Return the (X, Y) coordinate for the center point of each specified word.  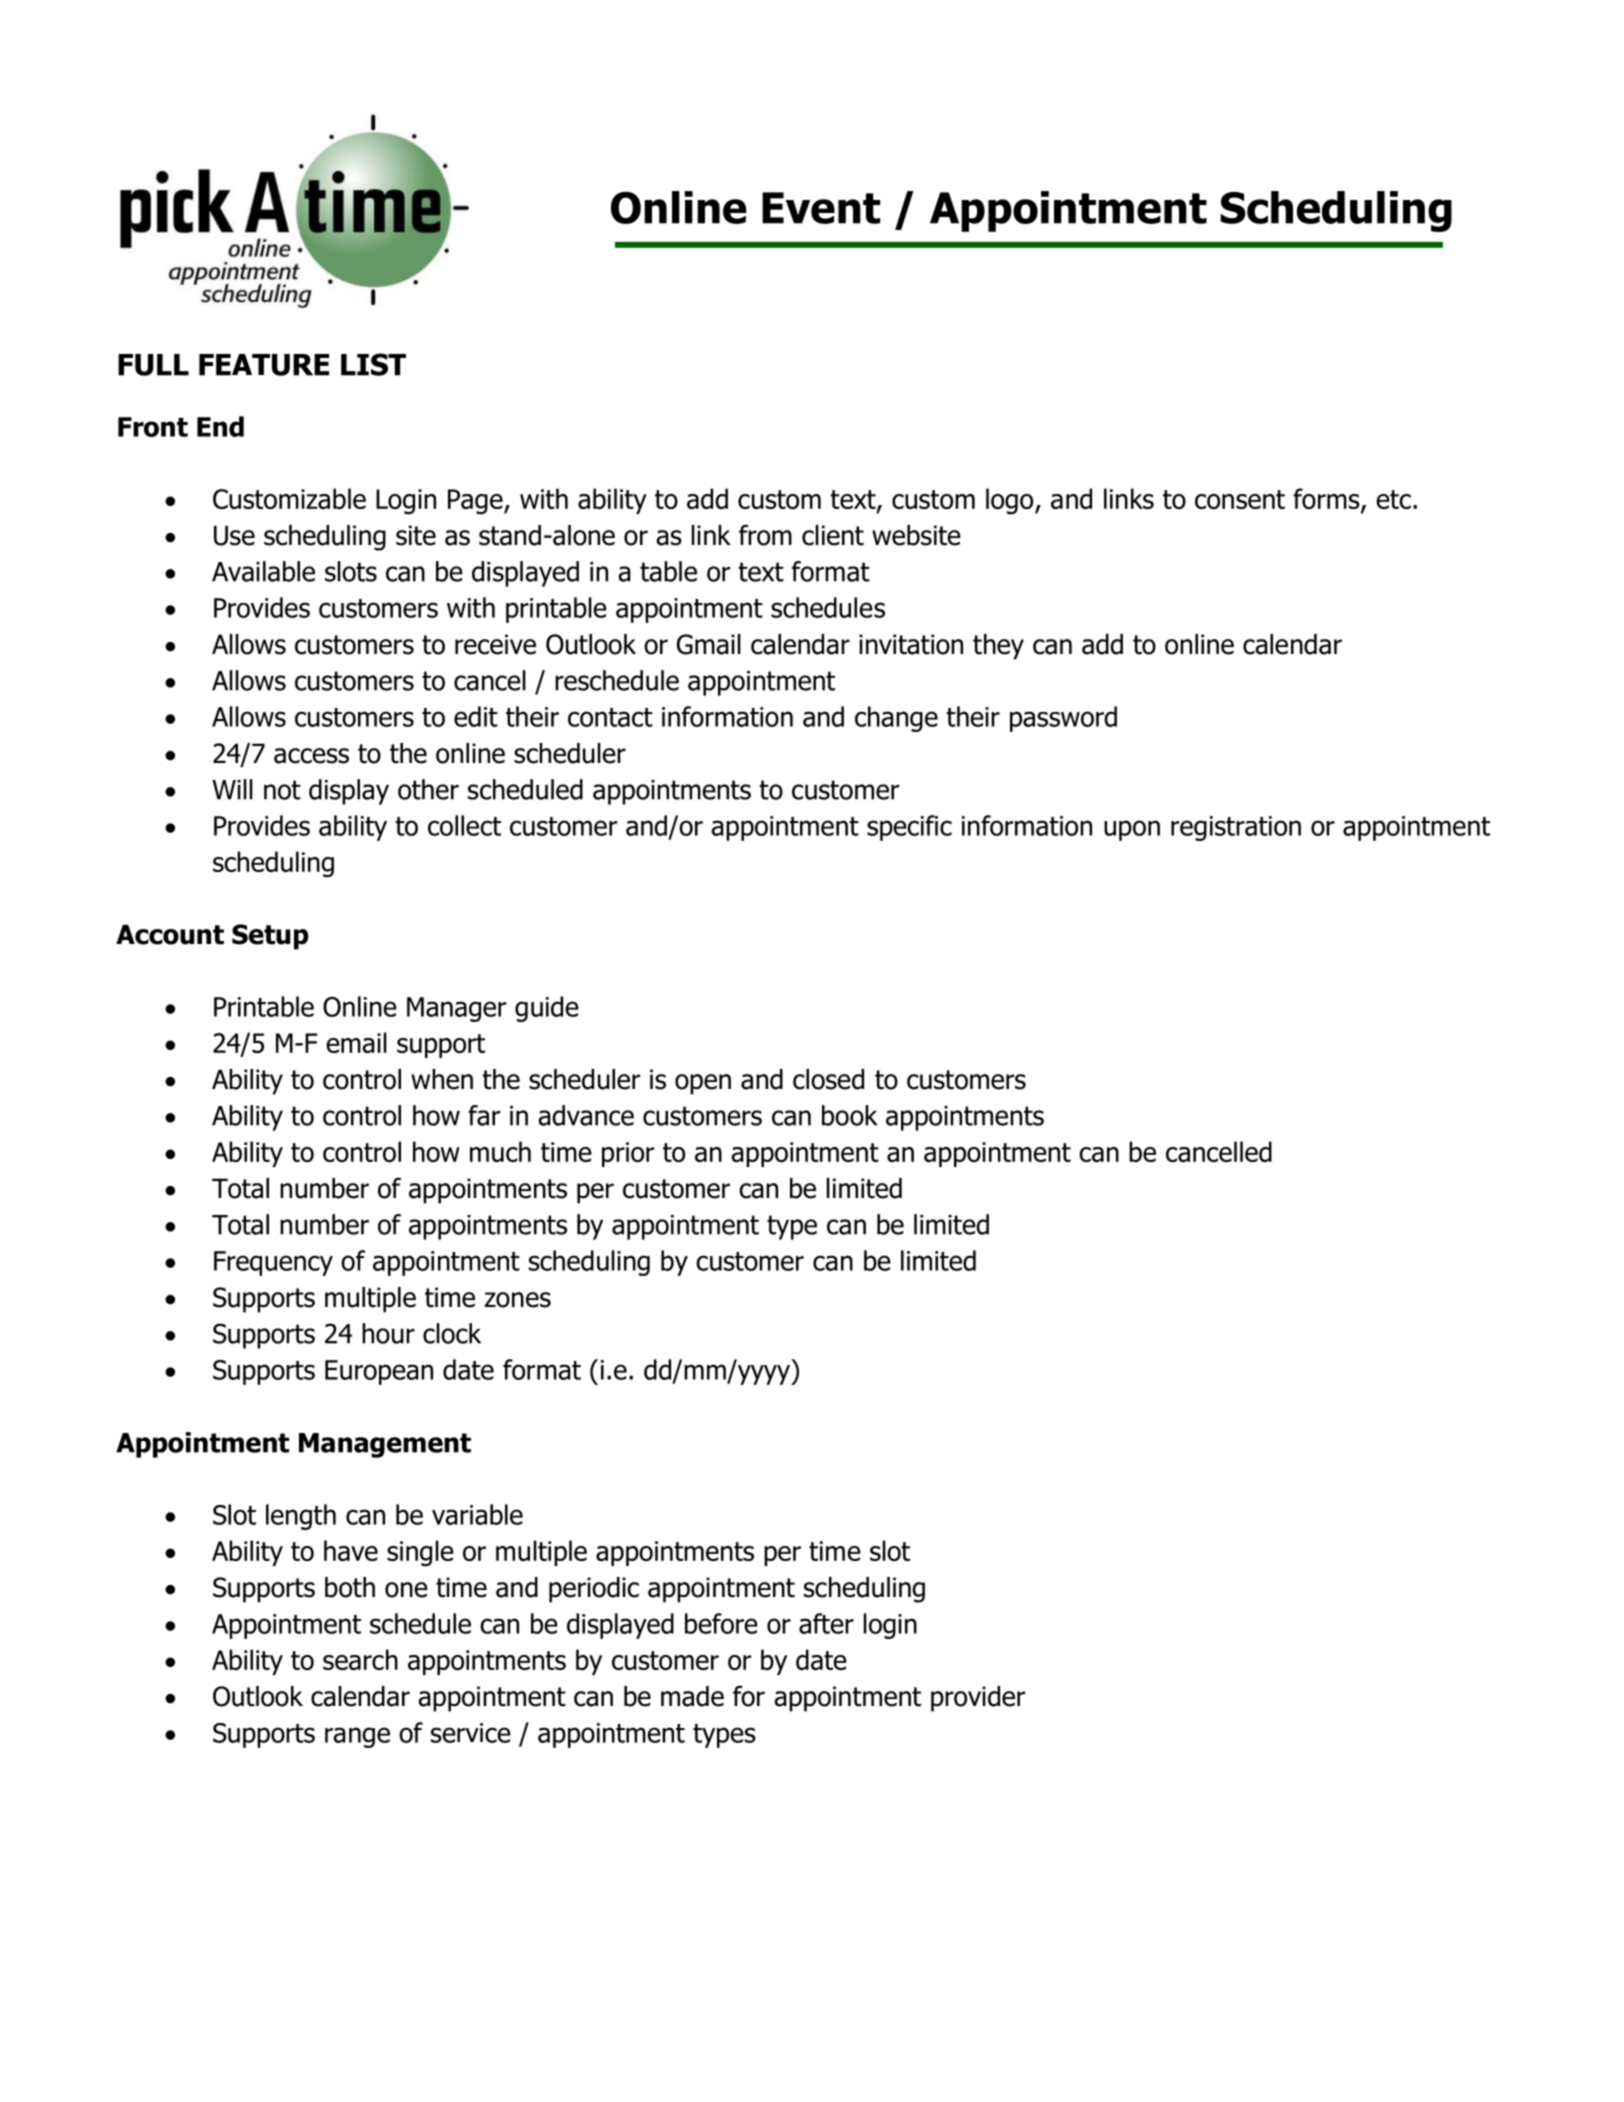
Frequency (273, 1263)
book (849, 1115)
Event (821, 208)
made (692, 1696)
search (360, 1659)
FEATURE (264, 365)
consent (1240, 499)
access (311, 756)
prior (628, 1154)
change (896, 719)
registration (1236, 828)
